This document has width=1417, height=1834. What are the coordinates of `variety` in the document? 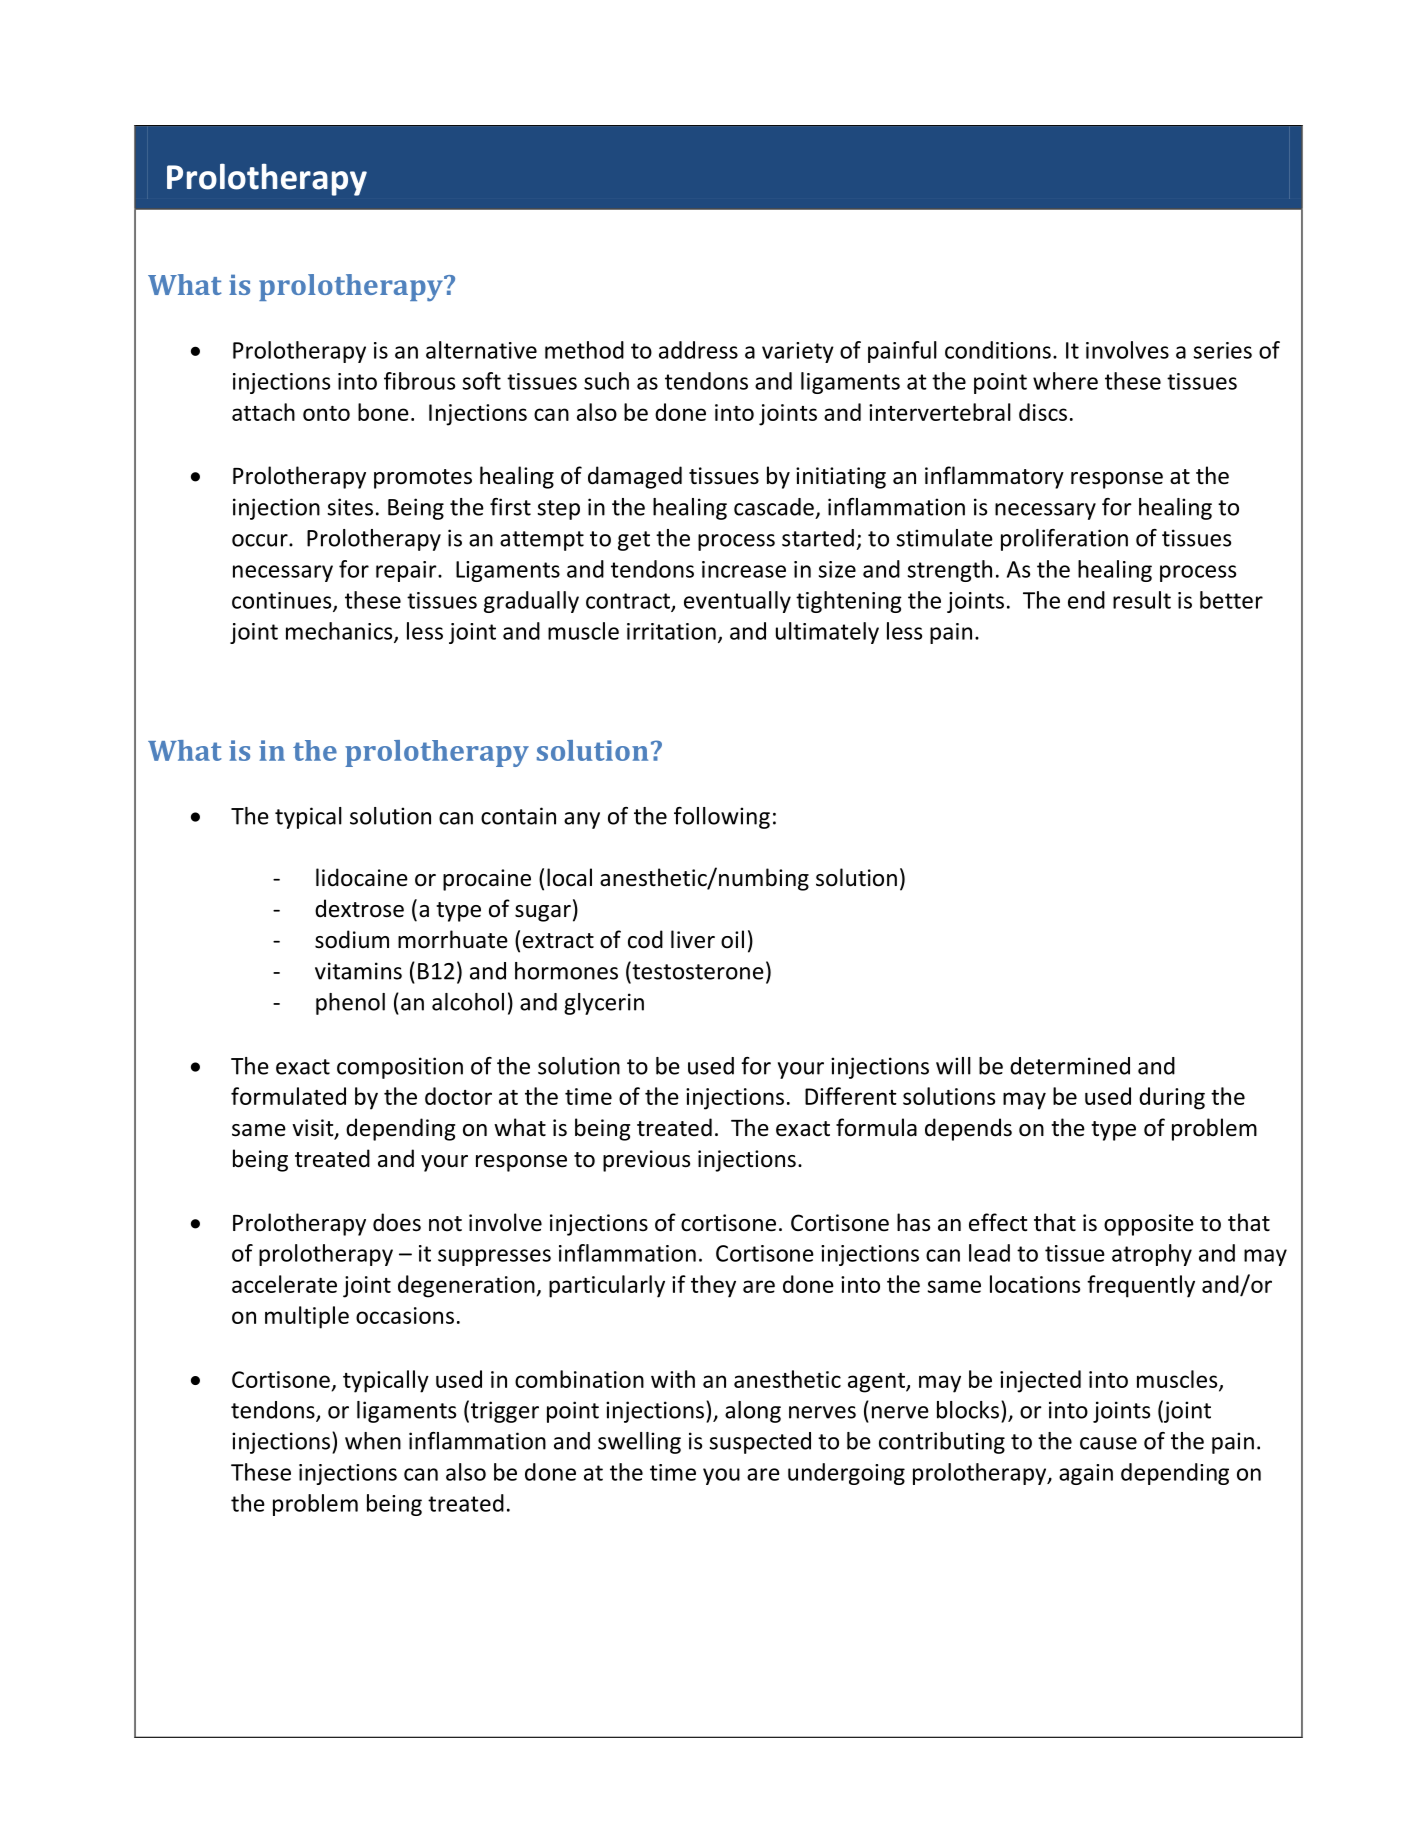 It's located at (798, 352).
